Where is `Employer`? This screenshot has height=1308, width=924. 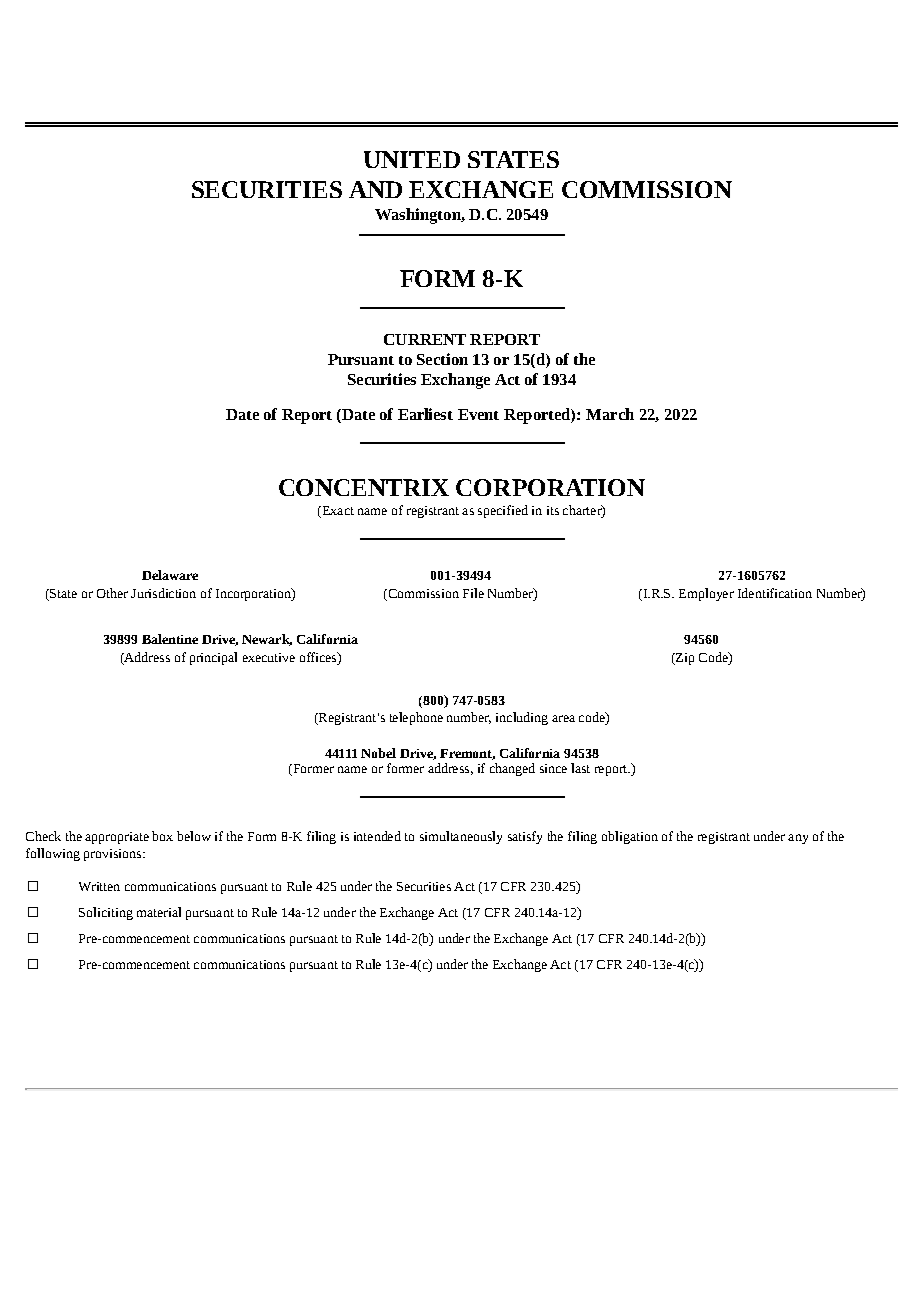 Employer is located at coordinates (706, 594).
